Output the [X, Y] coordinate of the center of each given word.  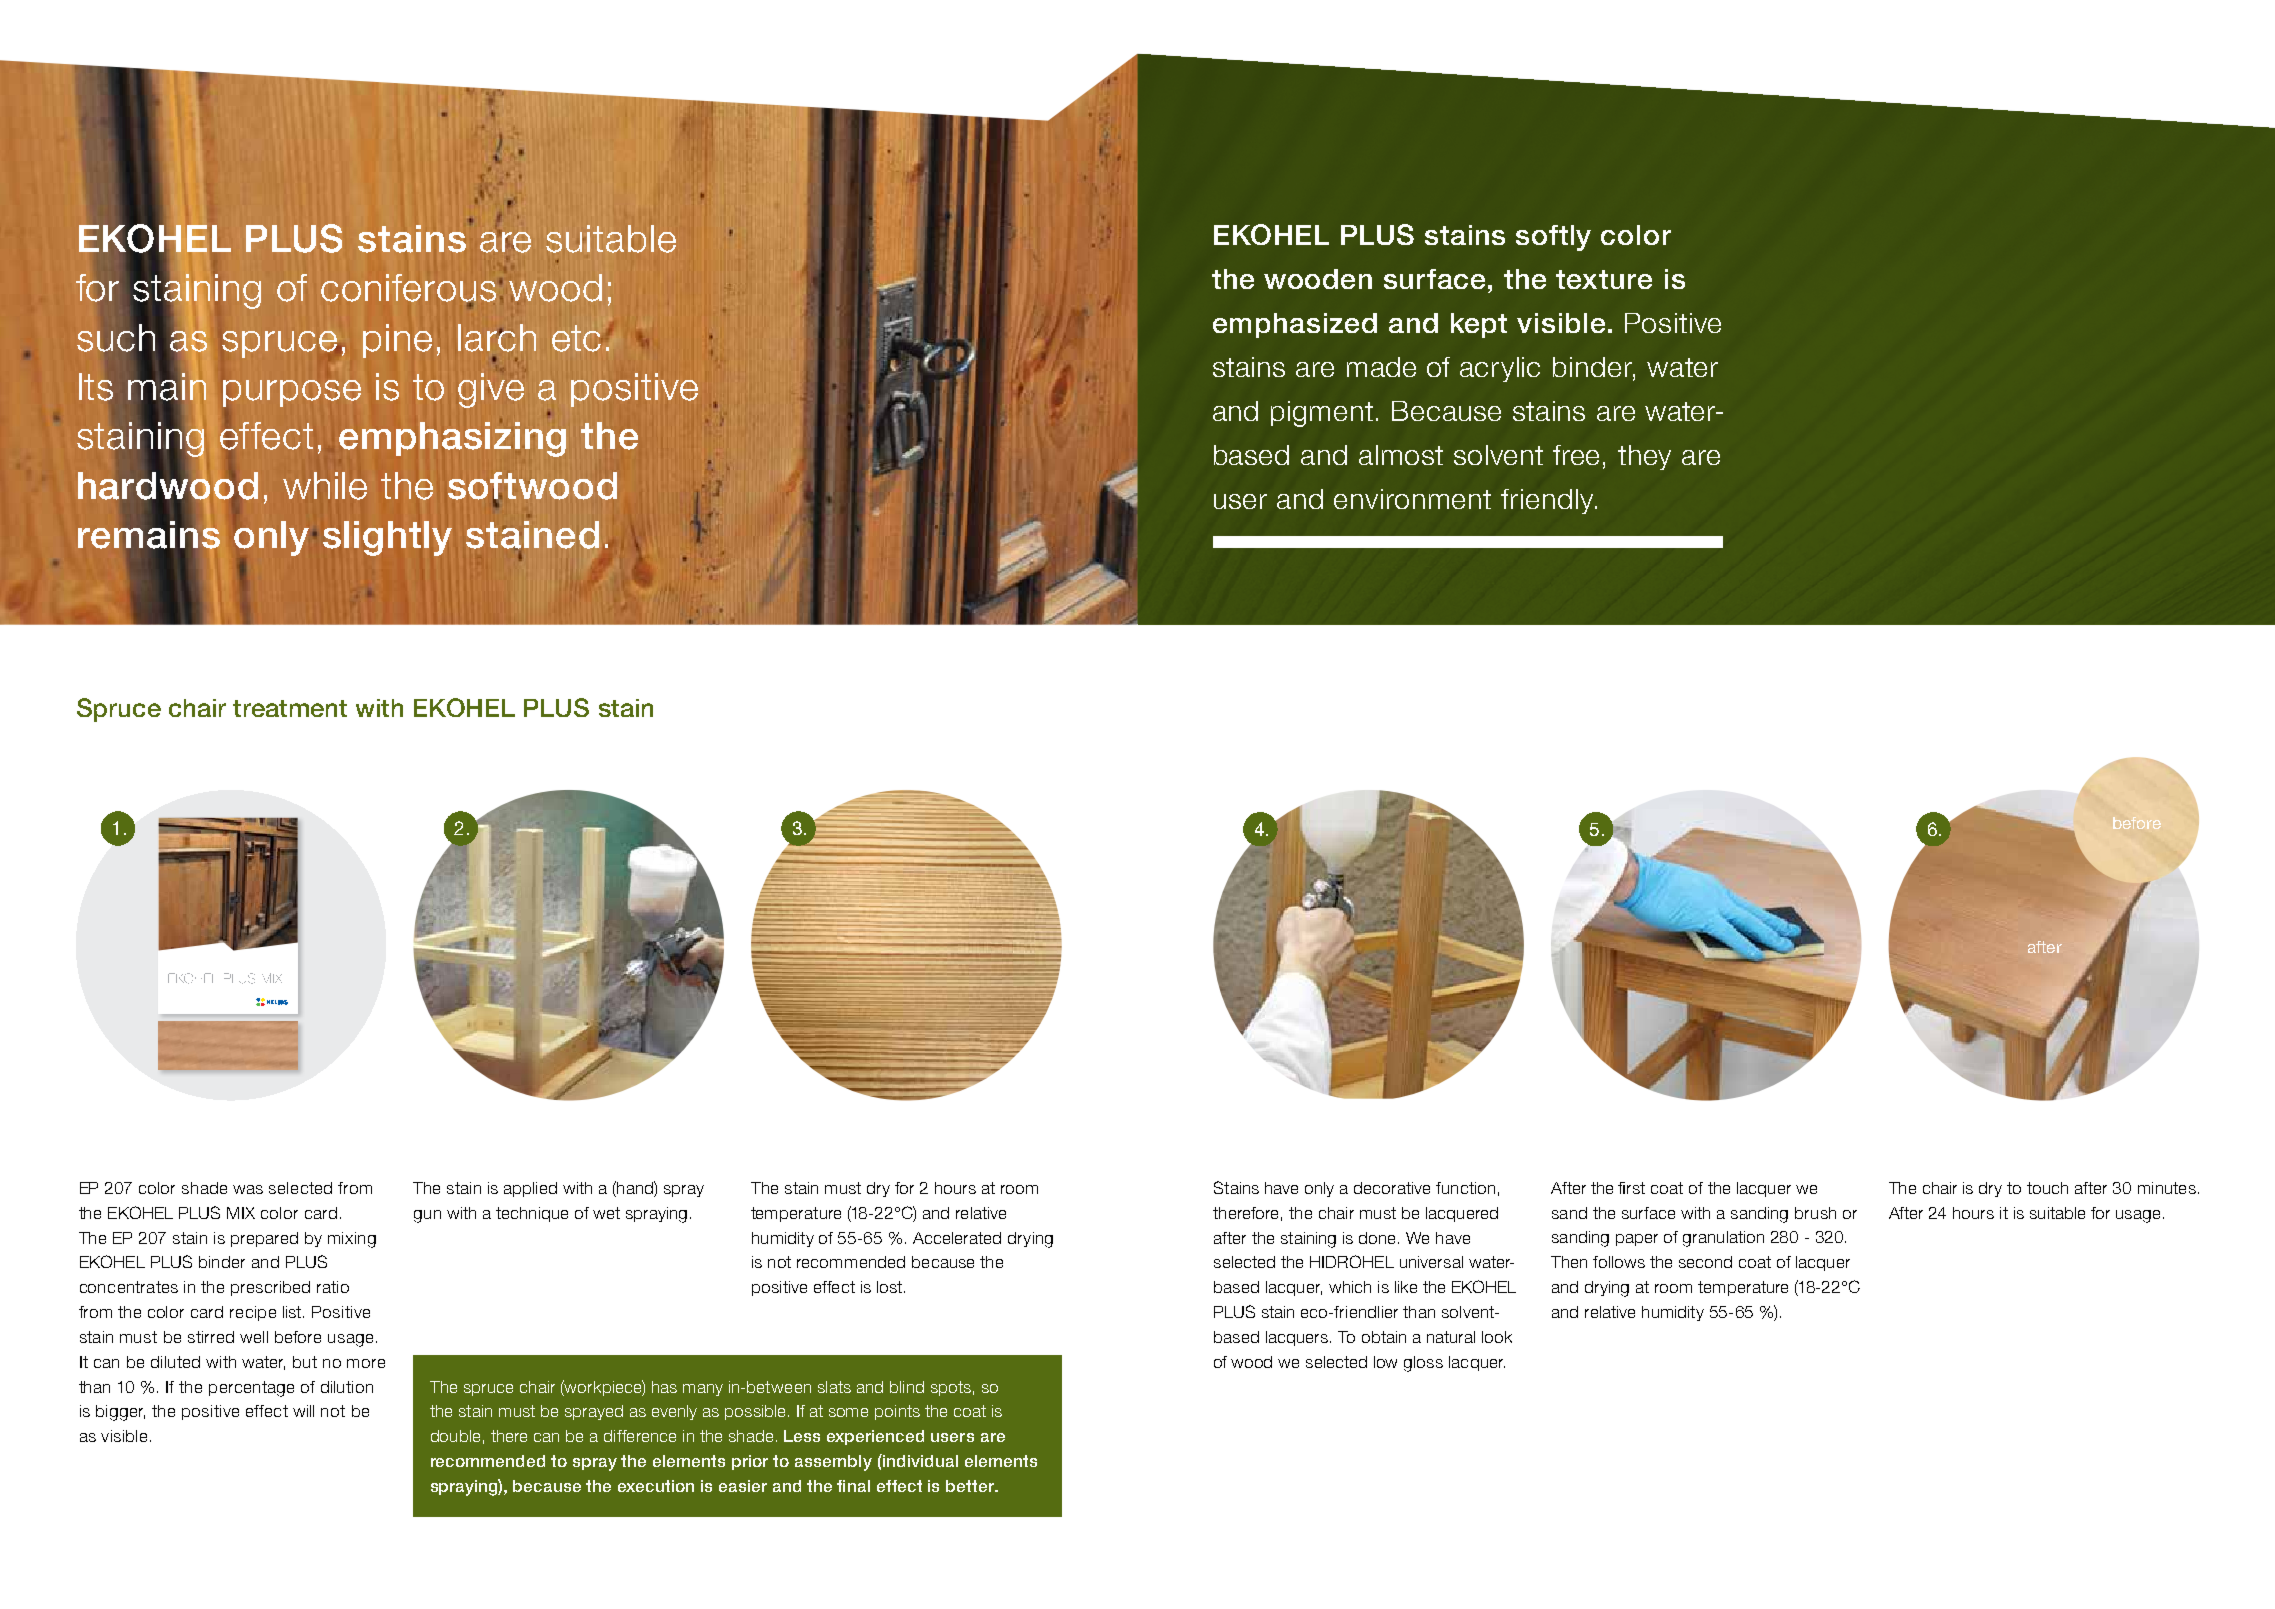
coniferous [408, 289]
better [971, 1486]
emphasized [1295, 325]
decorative [1392, 1188]
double [455, 1436]
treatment [290, 708]
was [248, 1189]
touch [2047, 1188]
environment [1412, 499]
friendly [1548, 501]
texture [1604, 279]
